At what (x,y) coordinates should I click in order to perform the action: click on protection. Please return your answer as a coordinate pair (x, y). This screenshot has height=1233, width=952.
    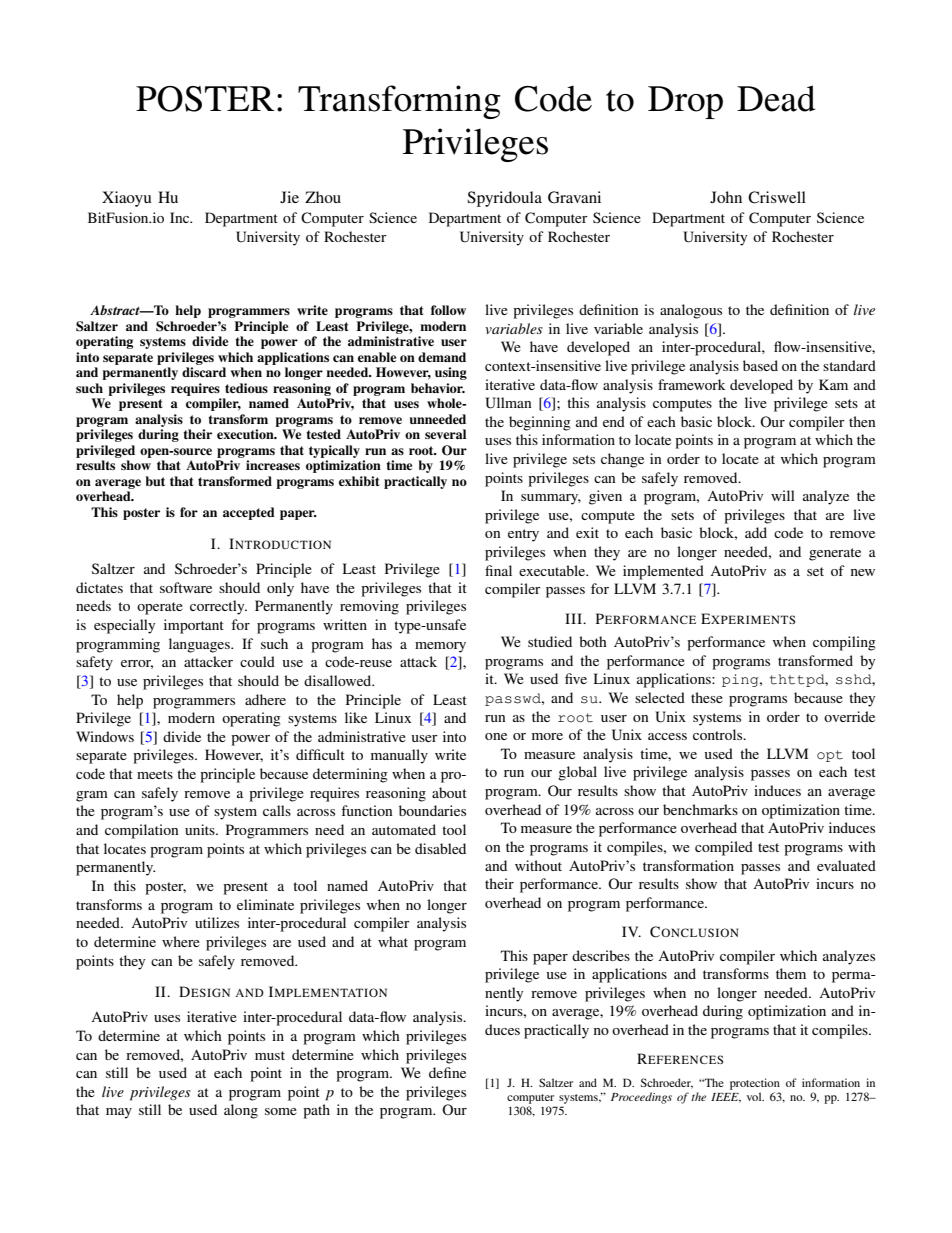
    Looking at the image, I should click on (755, 1085).
